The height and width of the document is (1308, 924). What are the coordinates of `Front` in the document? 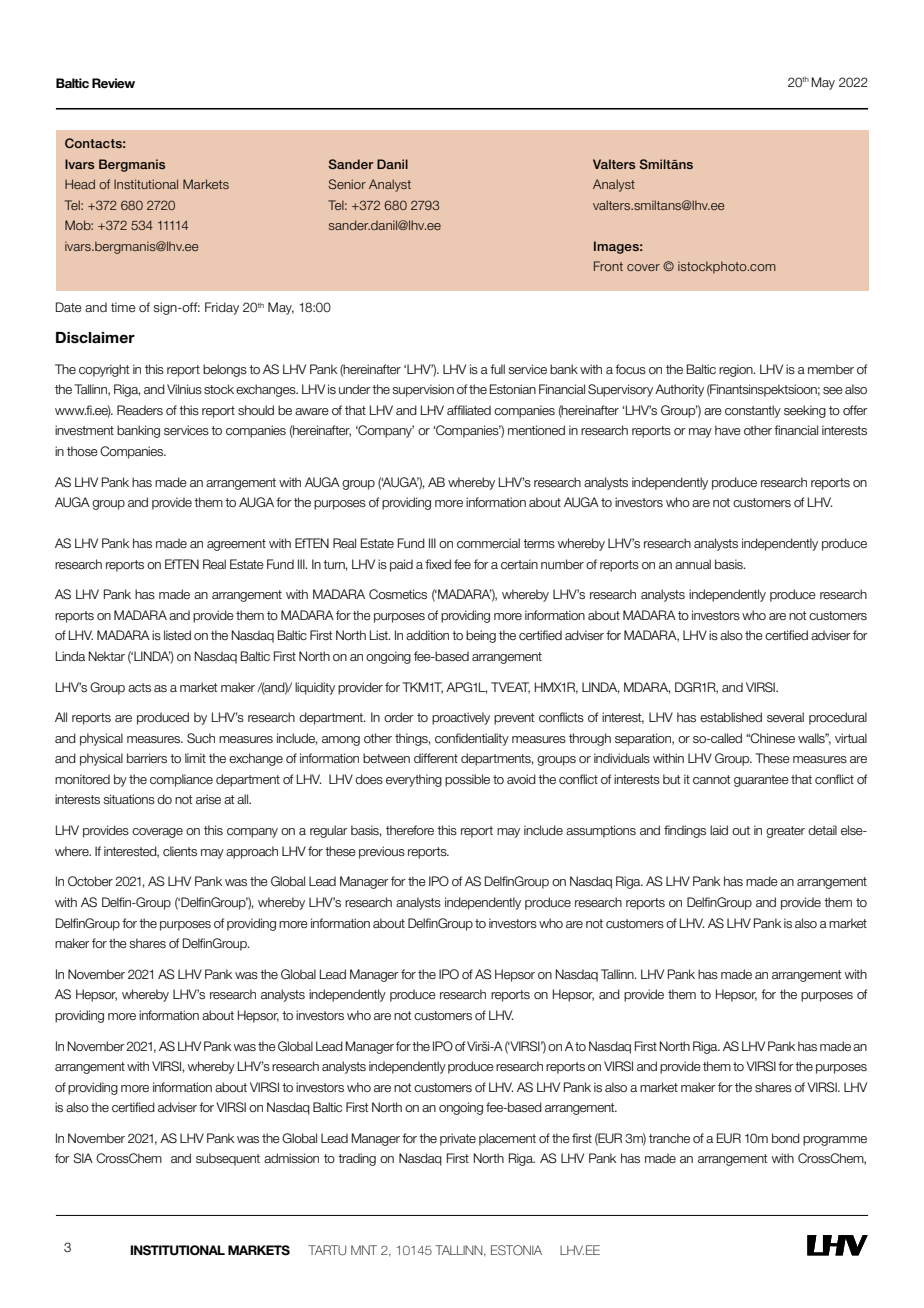 It's located at (608, 266).
